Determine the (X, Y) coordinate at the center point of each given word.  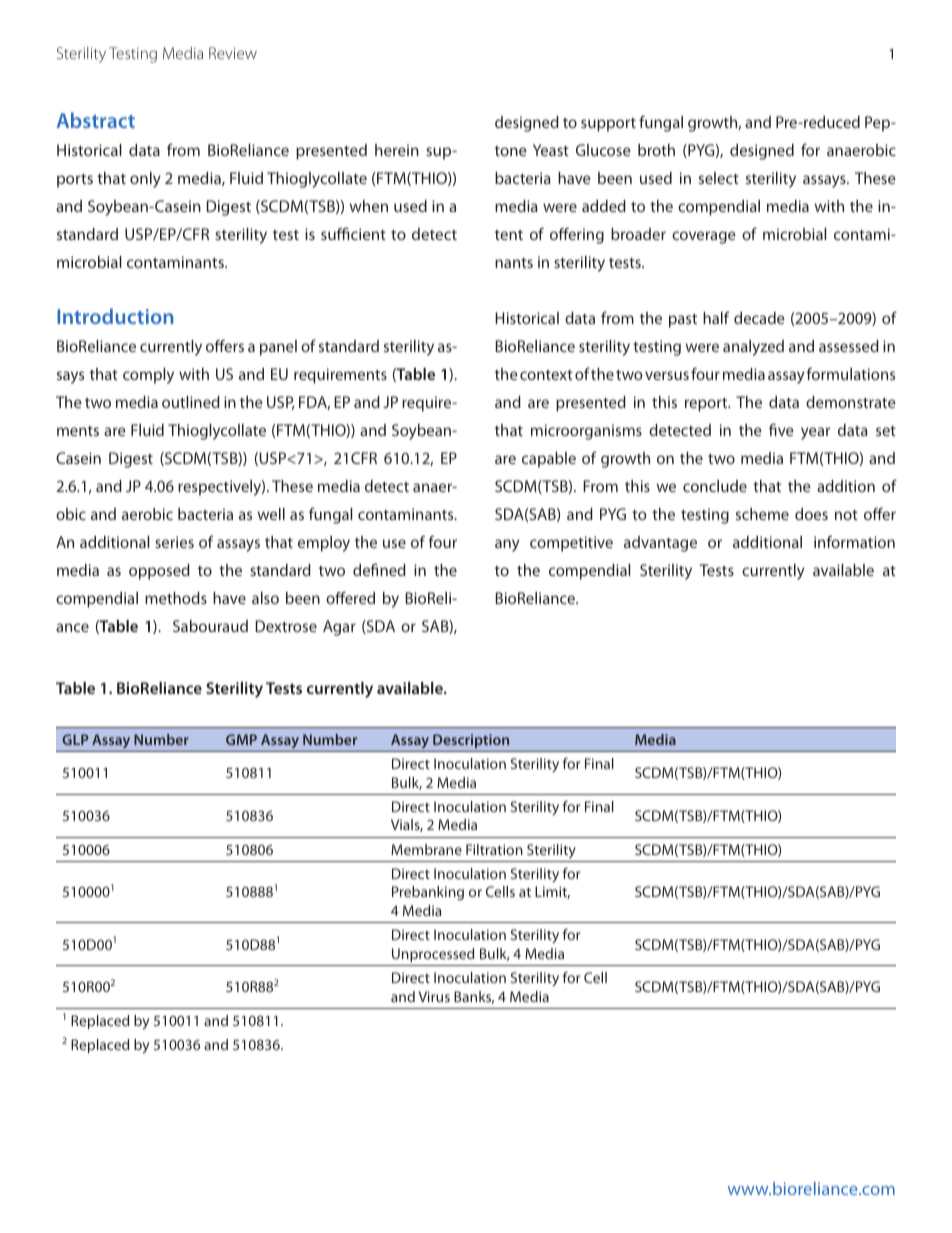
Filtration (494, 849)
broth (656, 150)
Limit (552, 892)
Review (233, 53)
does (811, 514)
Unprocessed (433, 955)
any (507, 545)
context (546, 375)
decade (759, 318)
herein (397, 150)
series (174, 542)
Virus (434, 996)
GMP (241, 739)
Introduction (115, 316)
